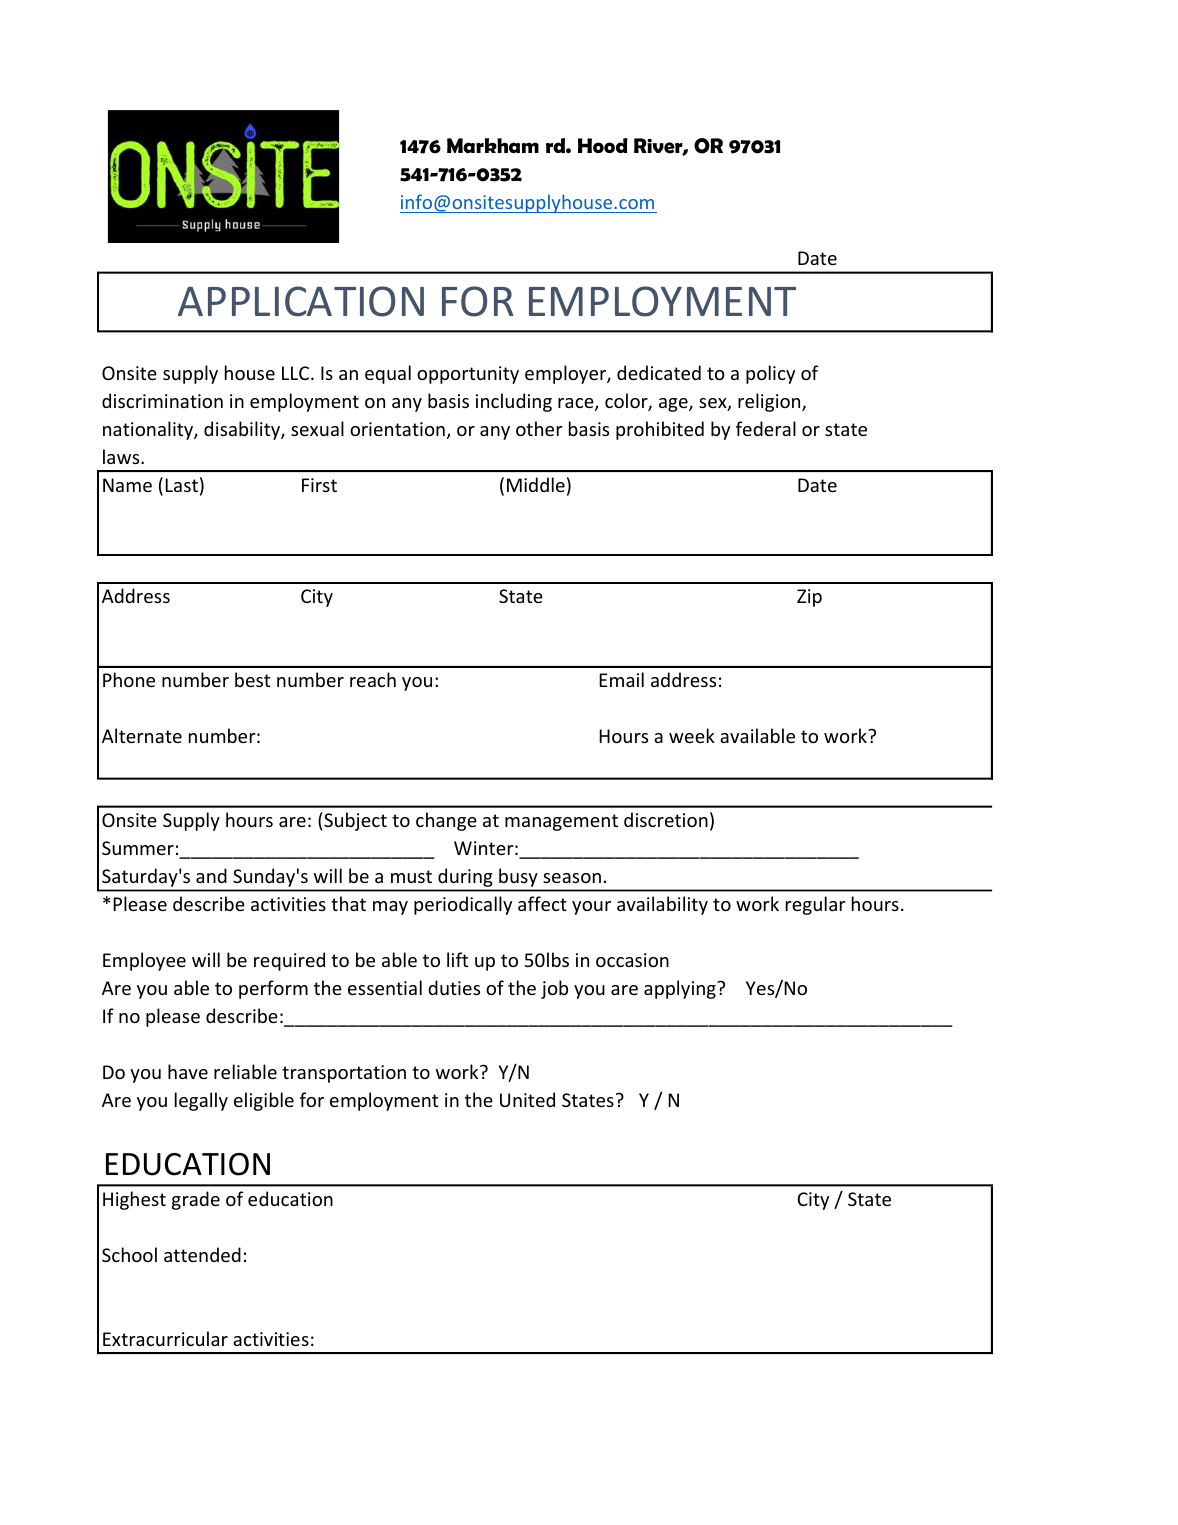  I want to click on Hood, so click(603, 145).
